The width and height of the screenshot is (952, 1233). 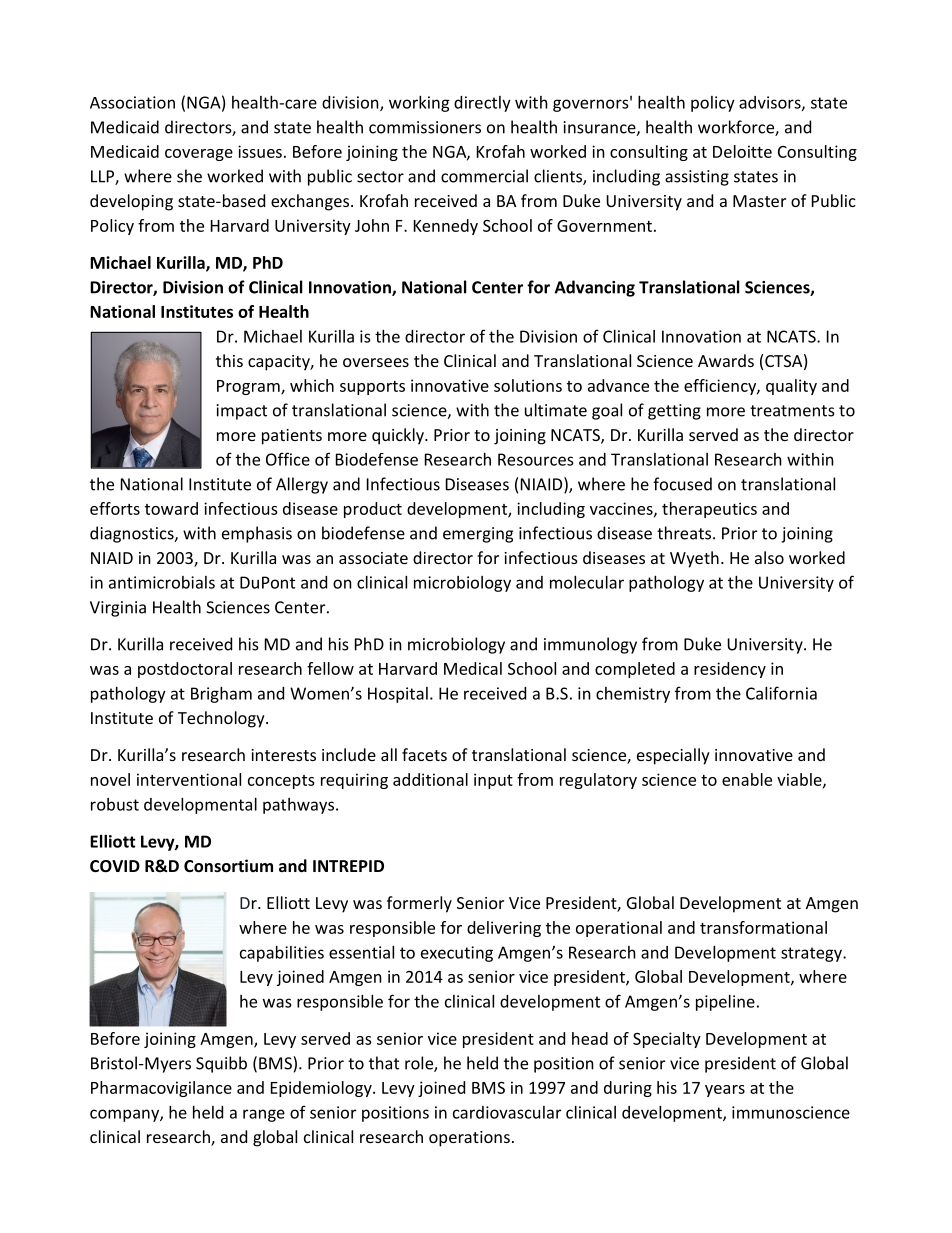 I want to click on range, so click(x=264, y=1115).
